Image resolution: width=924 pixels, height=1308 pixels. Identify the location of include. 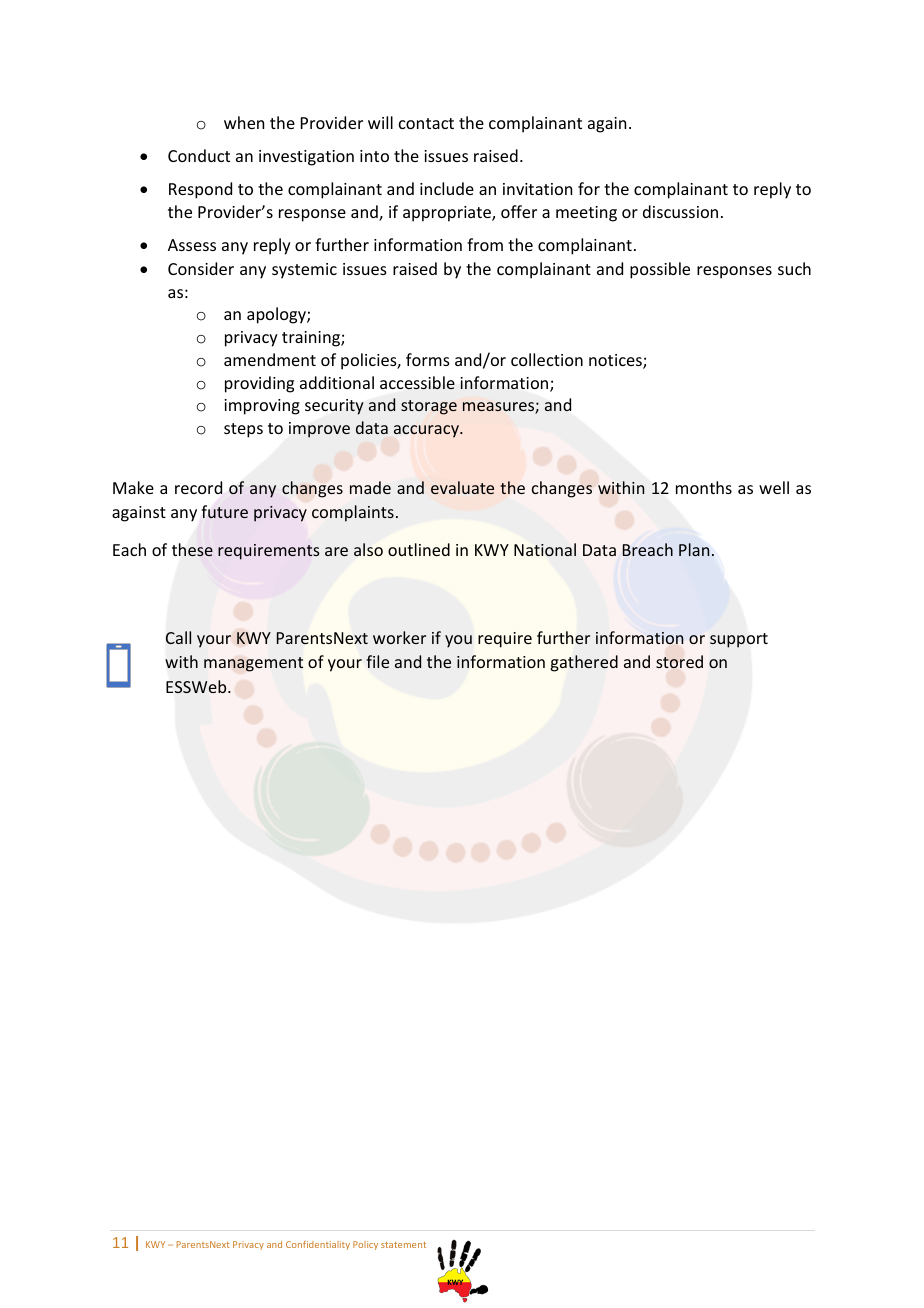
(447, 188).
